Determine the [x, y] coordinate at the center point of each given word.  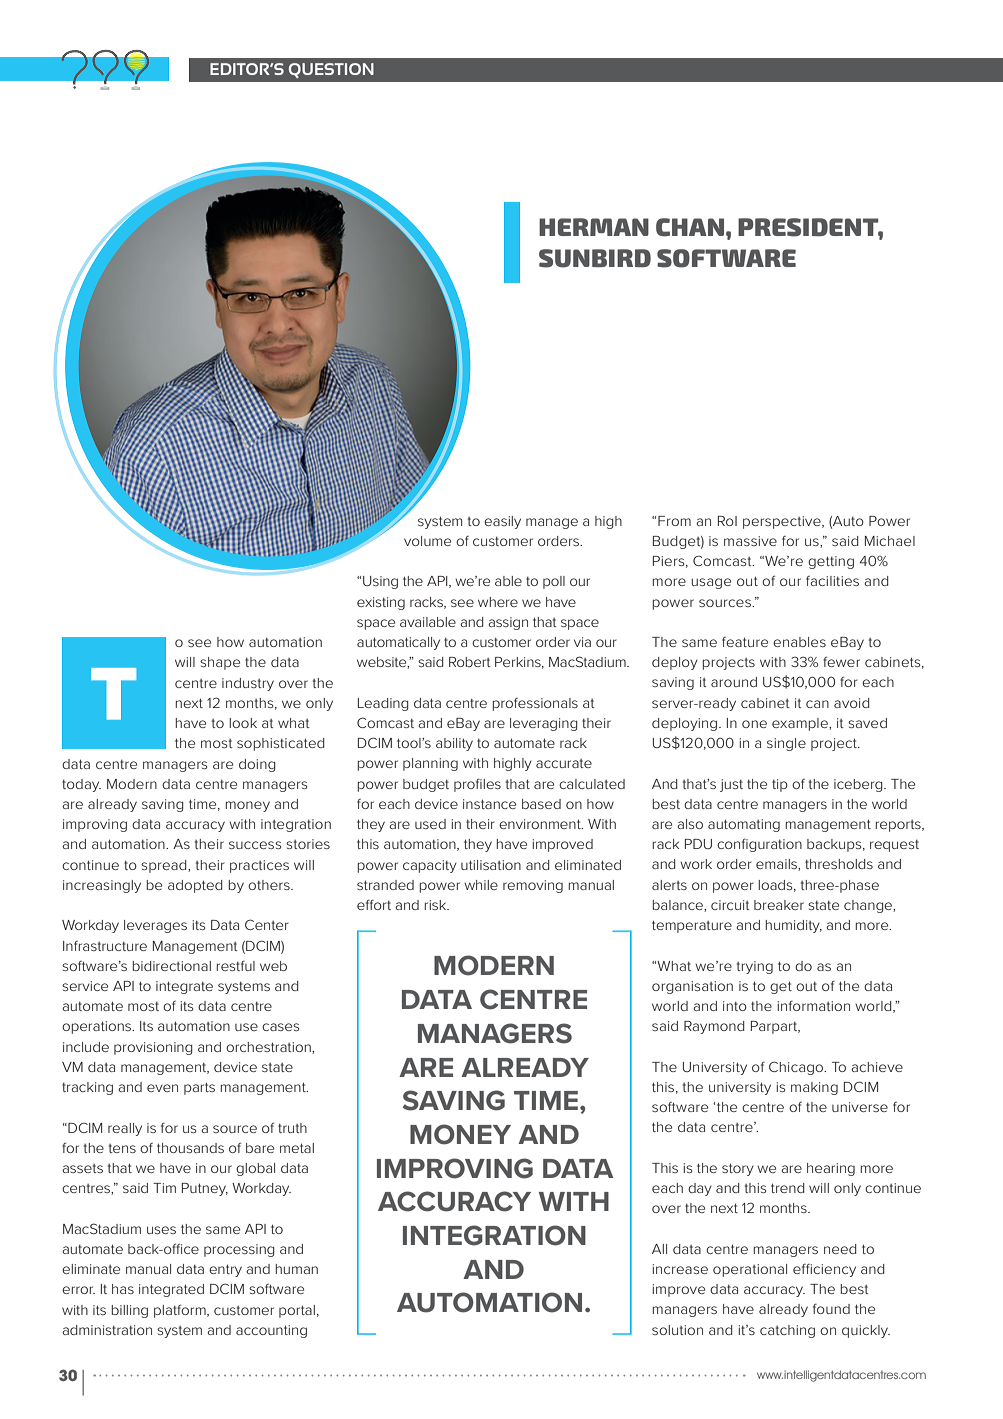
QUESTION [331, 70]
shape [220, 663]
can [817, 704]
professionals [535, 704]
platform [181, 1311]
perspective [783, 522]
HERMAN [594, 227]
